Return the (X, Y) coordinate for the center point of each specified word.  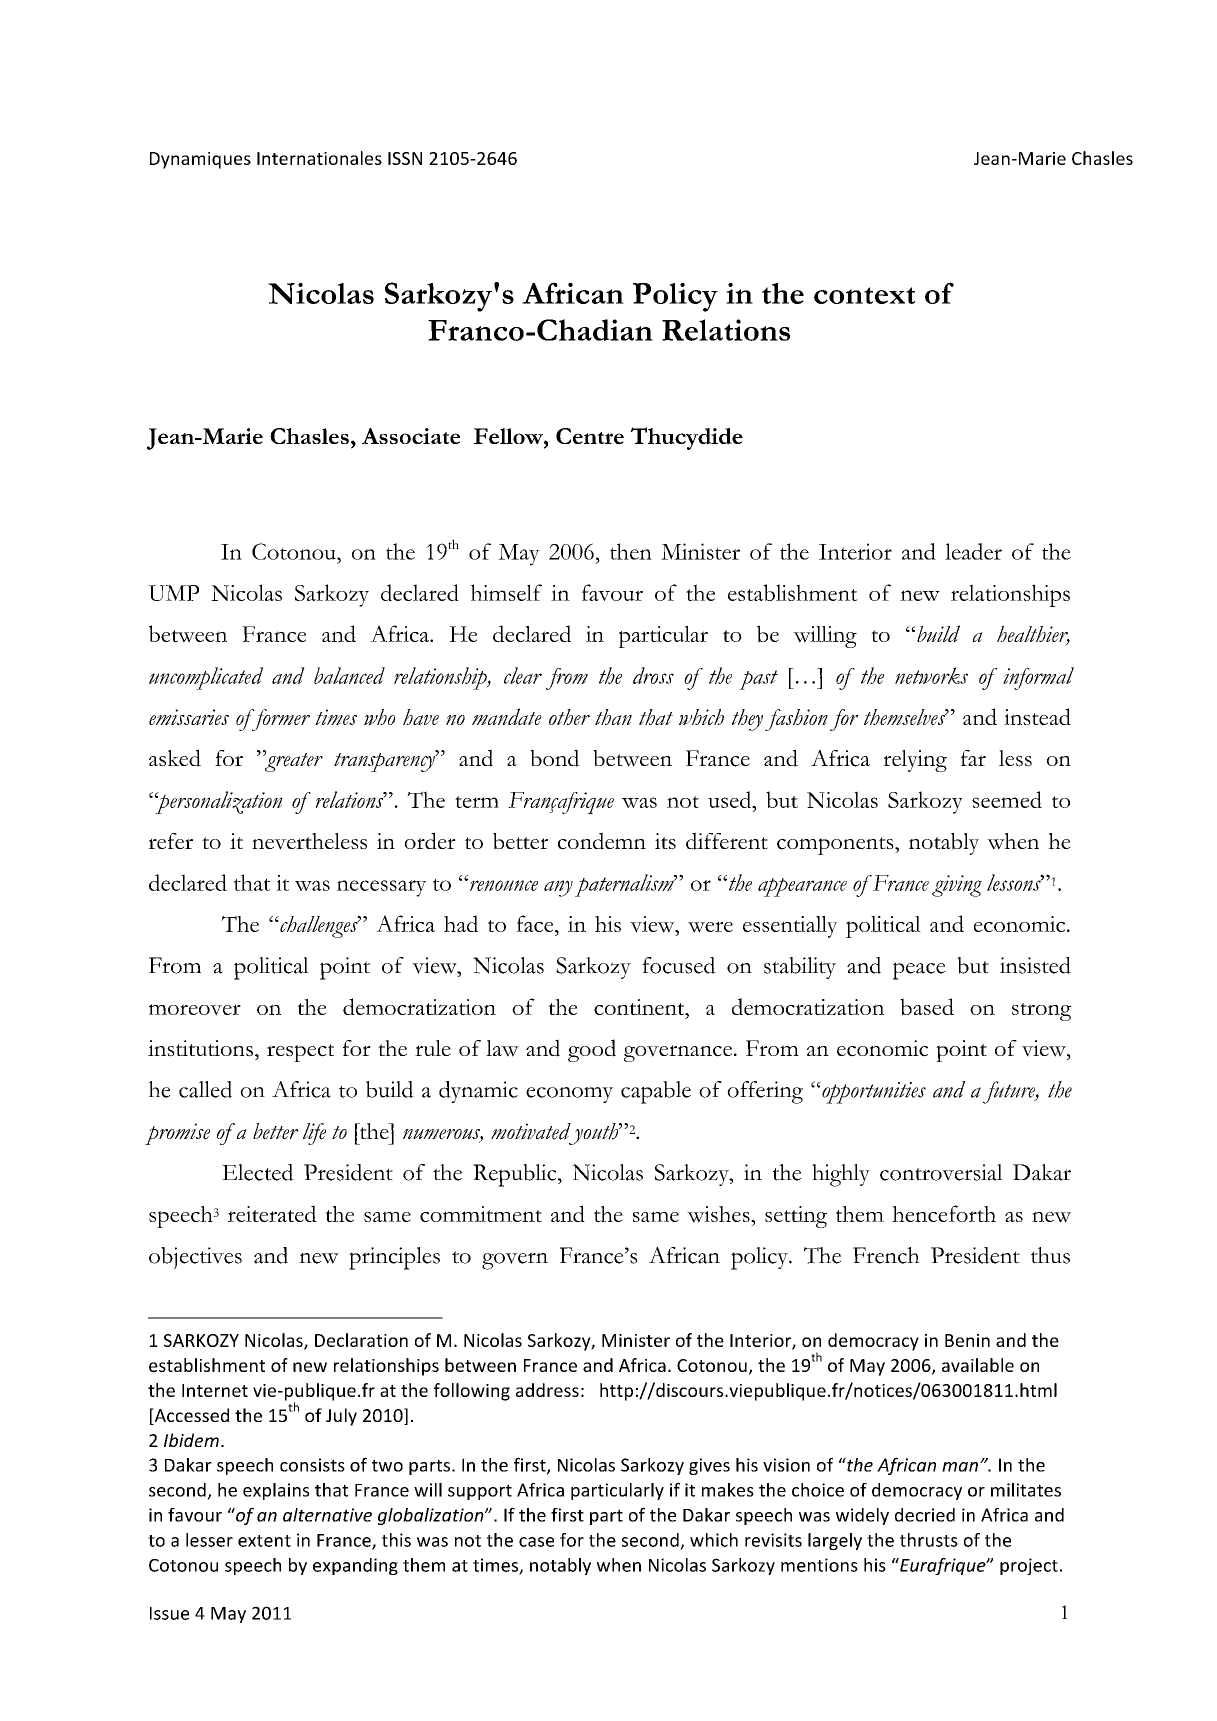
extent (264, 1541)
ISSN (405, 158)
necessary (382, 888)
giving (957, 886)
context (865, 295)
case (536, 1542)
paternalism (625, 885)
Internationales (319, 158)
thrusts (929, 1540)
